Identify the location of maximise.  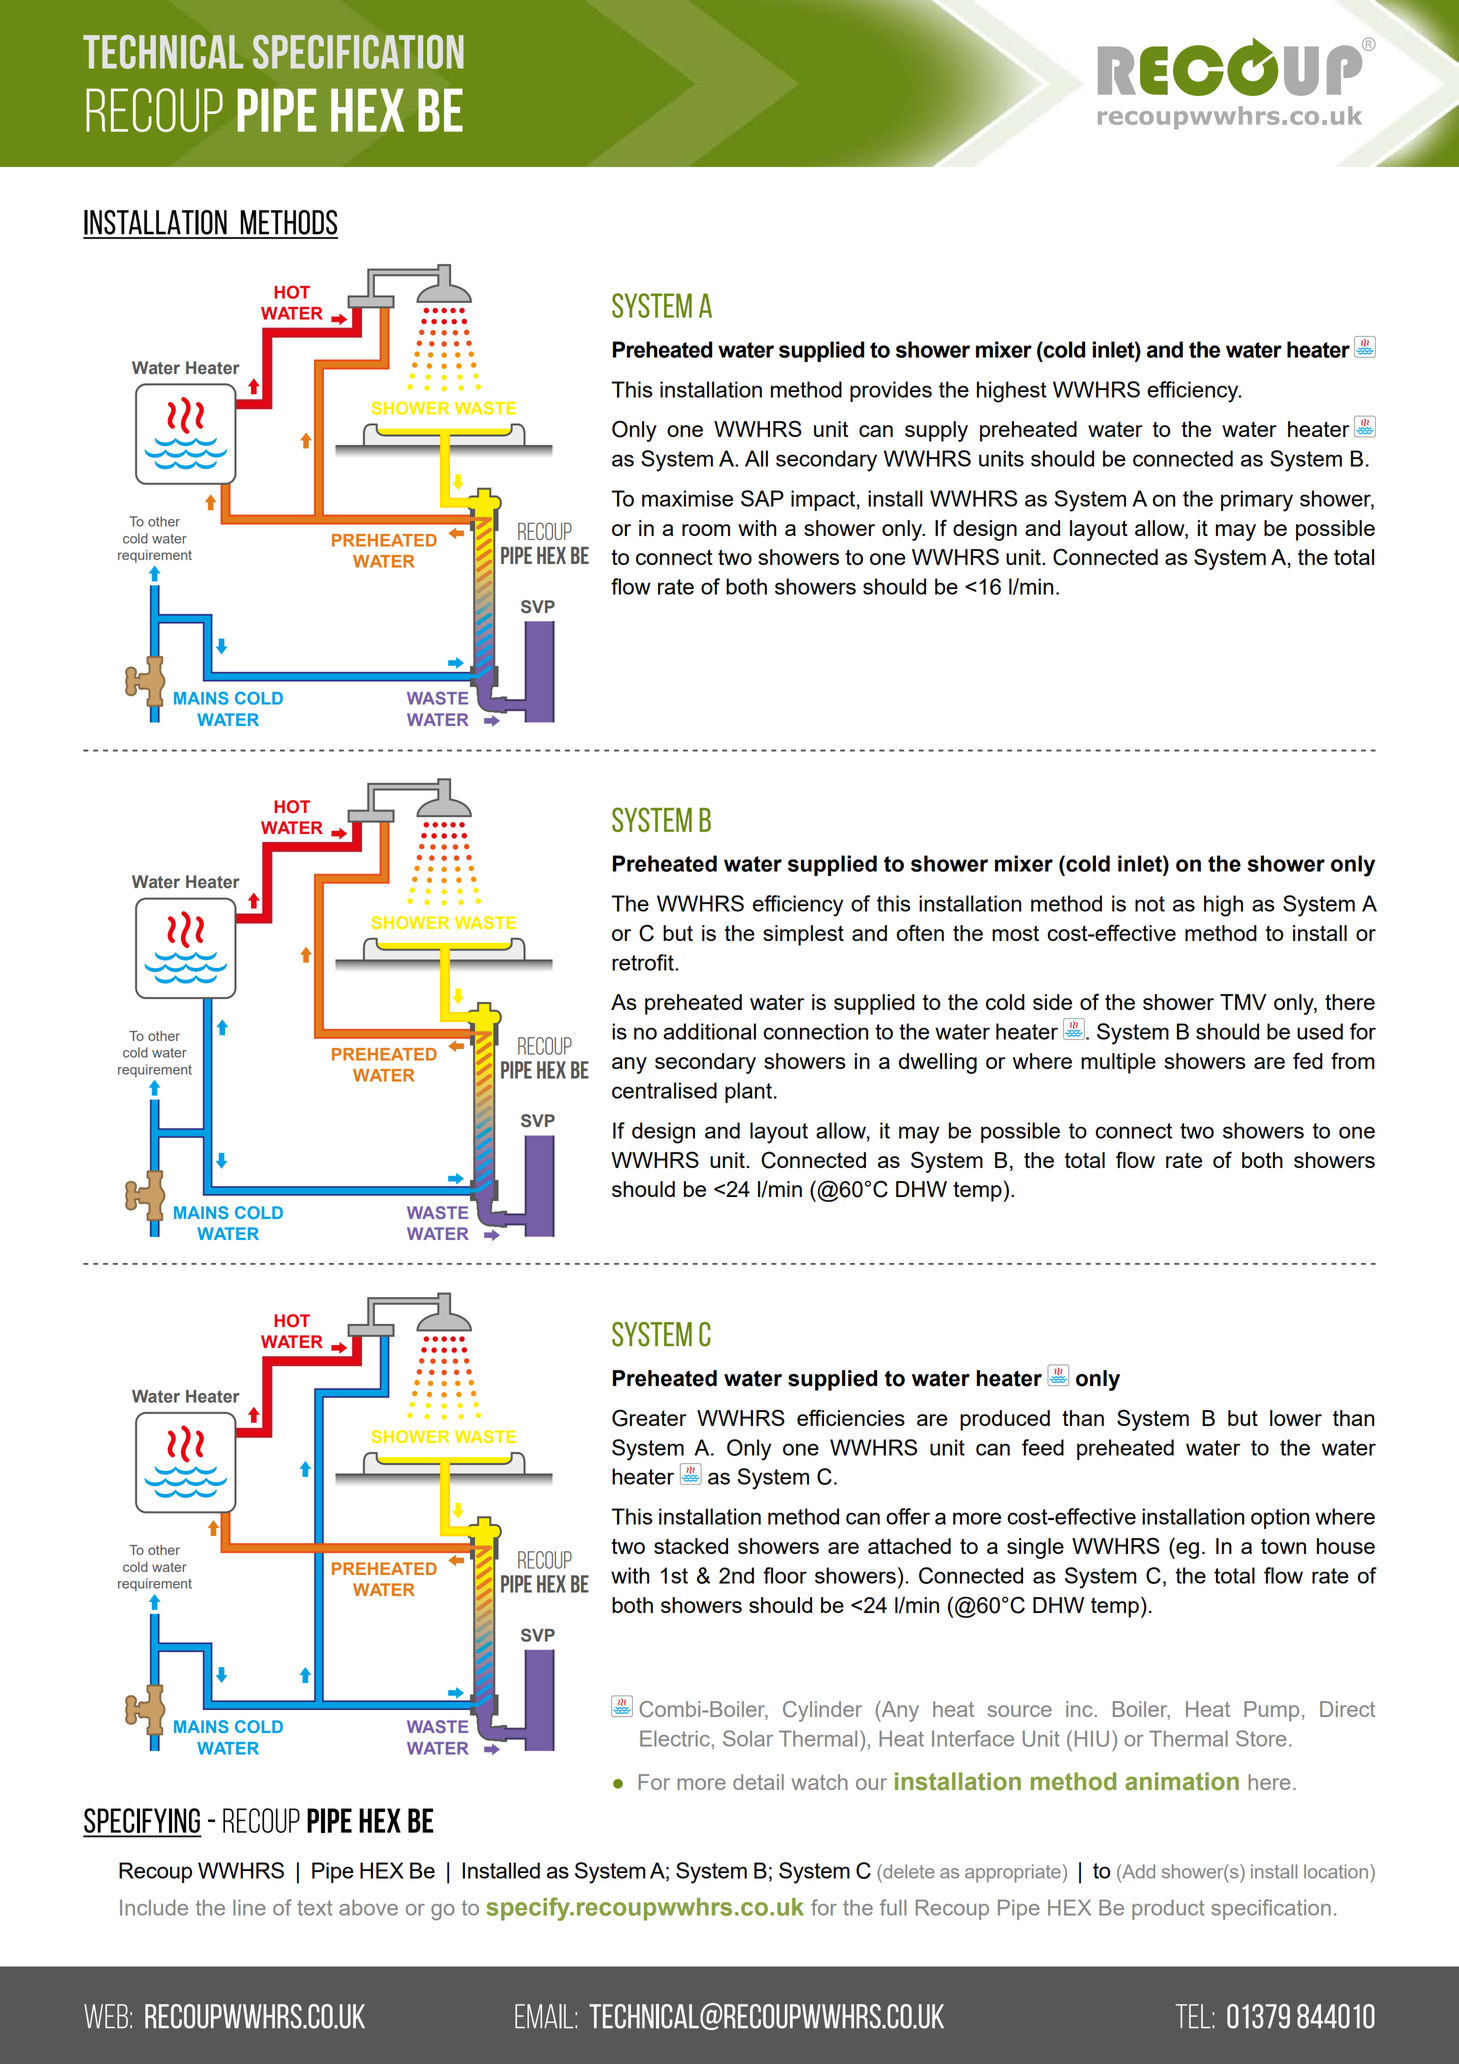
(687, 498).
